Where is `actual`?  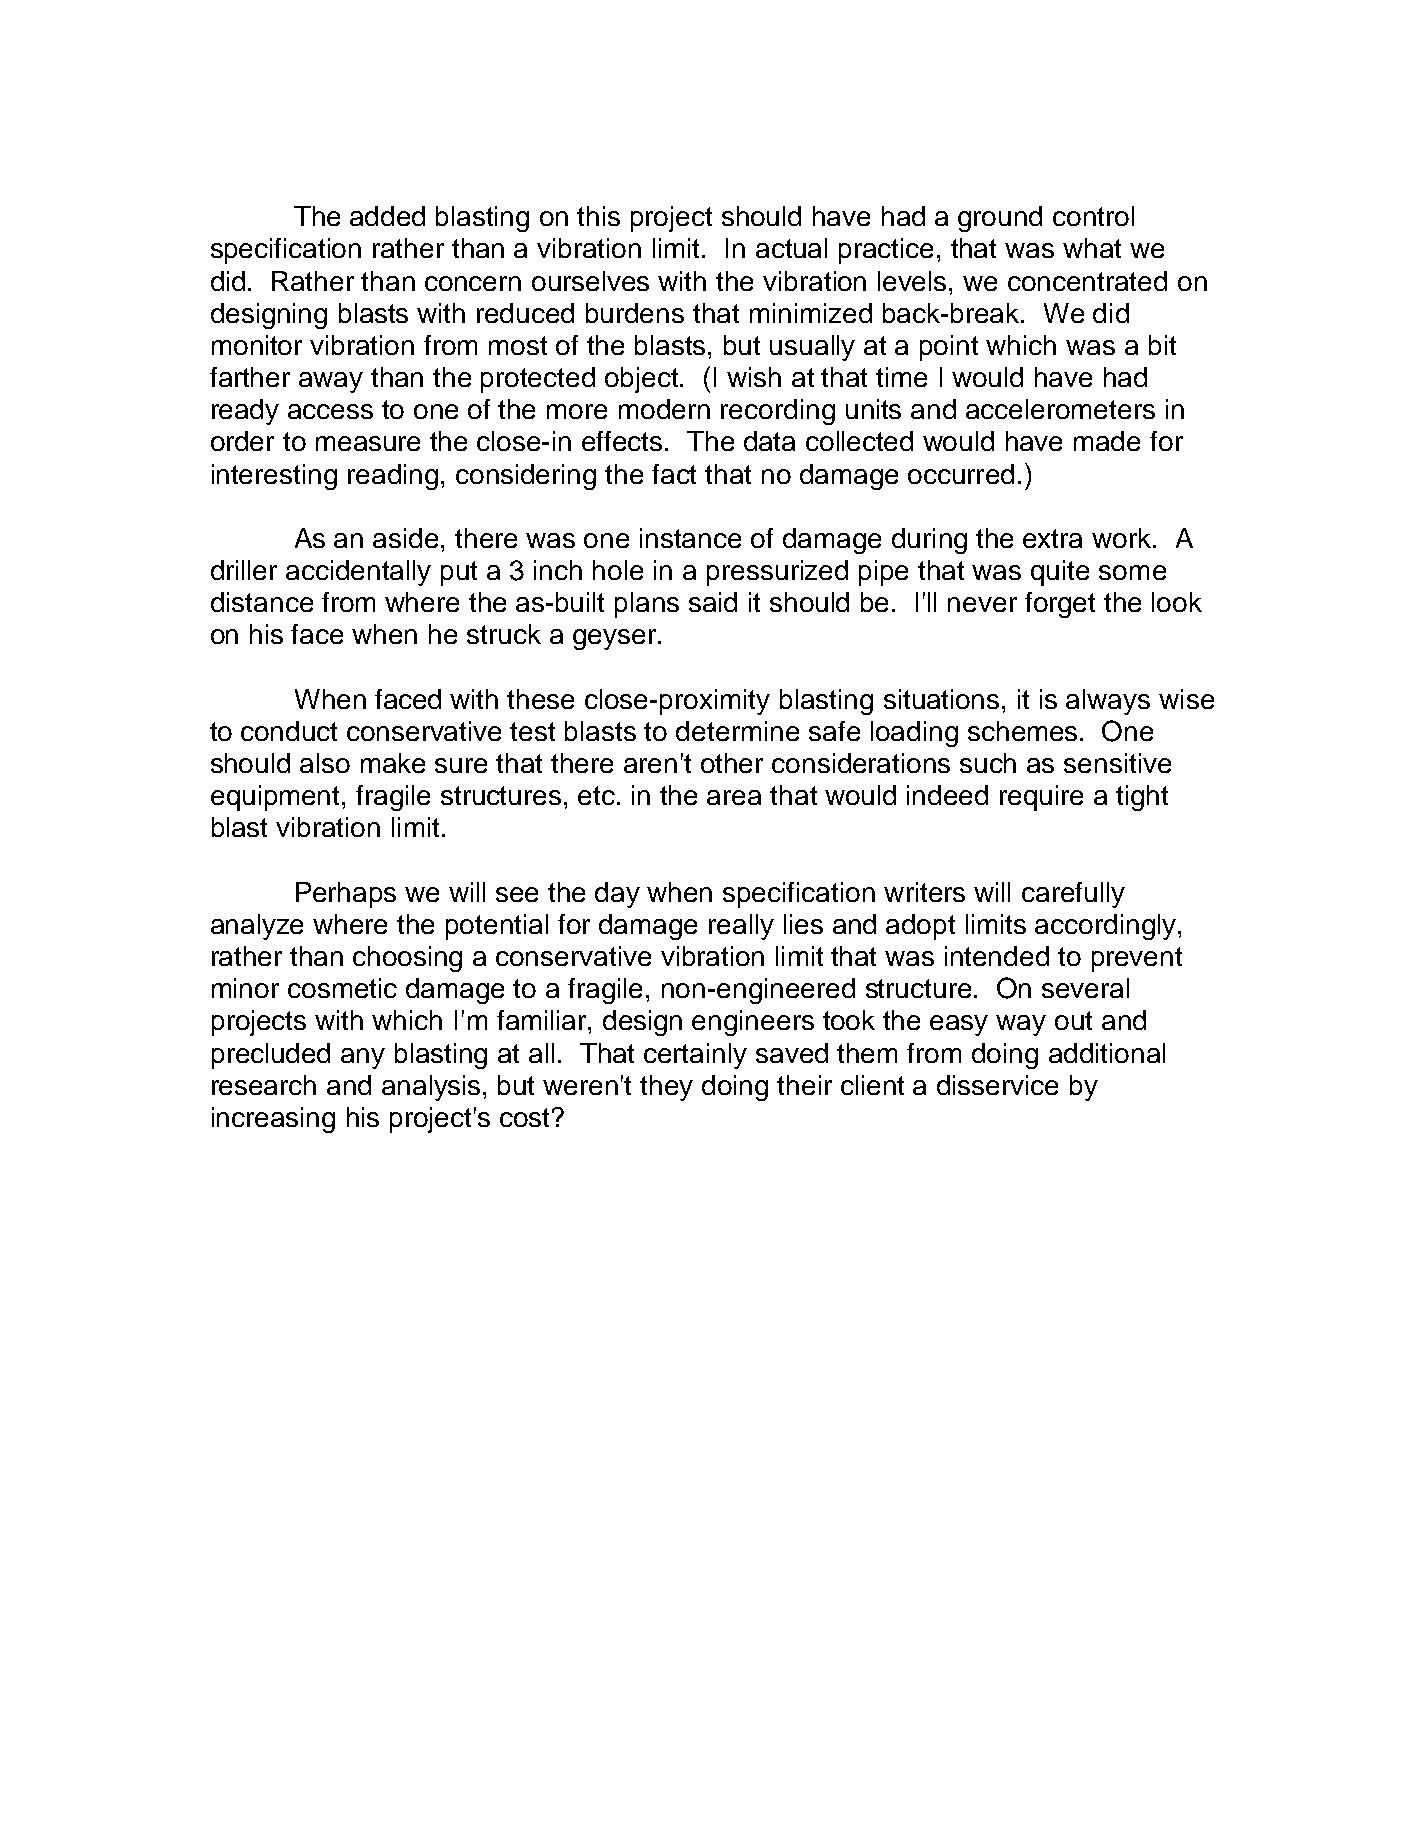 actual is located at coordinates (791, 248).
